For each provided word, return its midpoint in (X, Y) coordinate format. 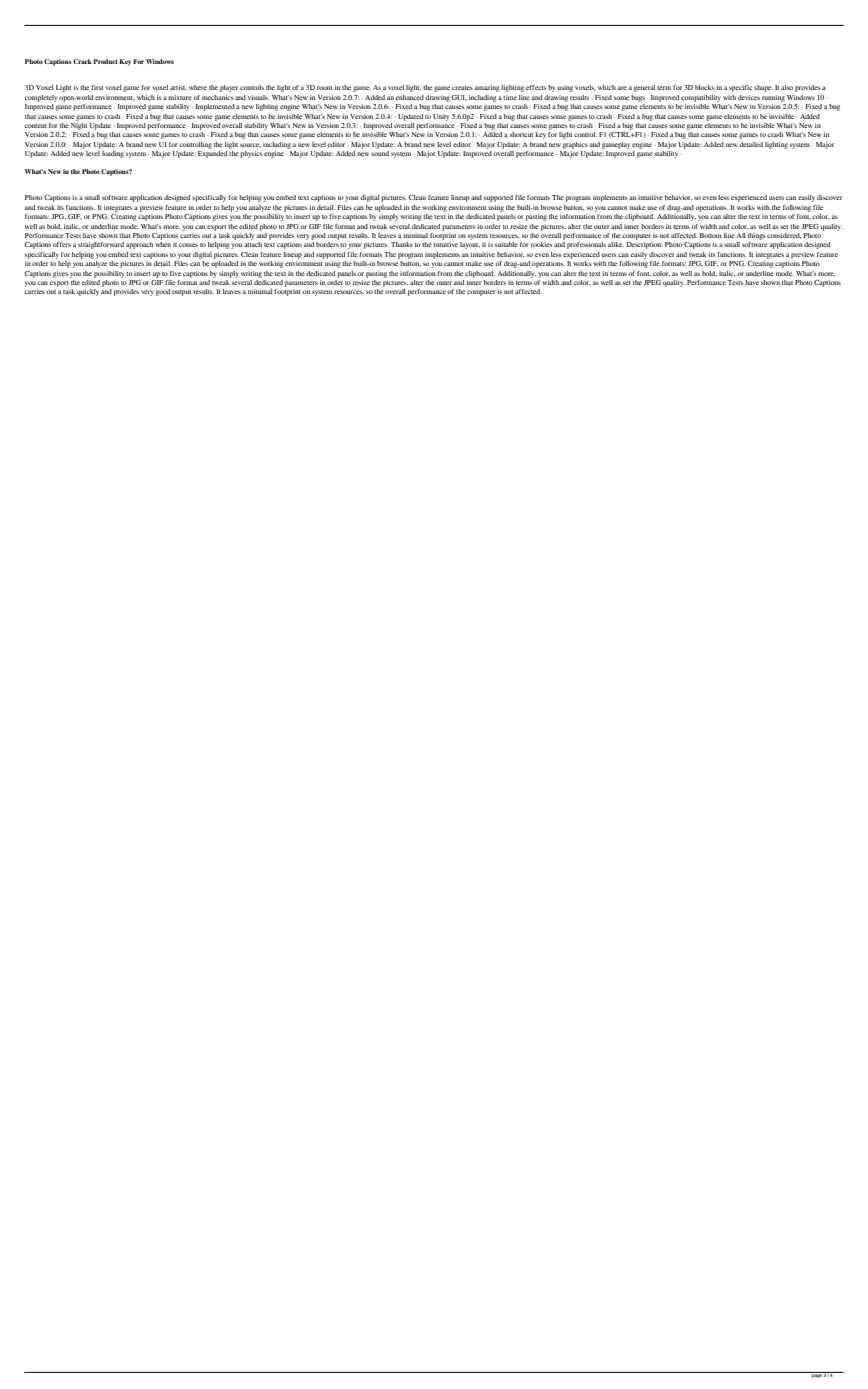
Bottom (710, 235)
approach (139, 245)
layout (470, 245)
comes (188, 245)
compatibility (701, 98)
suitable (506, 244)
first (97, 87)
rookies (541, 244)
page (816, 1375)
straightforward (101, 245)
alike (616, 244)
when (163, 244)
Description (644, 245)
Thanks (402, 244)
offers (62, 244)
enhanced (410, 97)
